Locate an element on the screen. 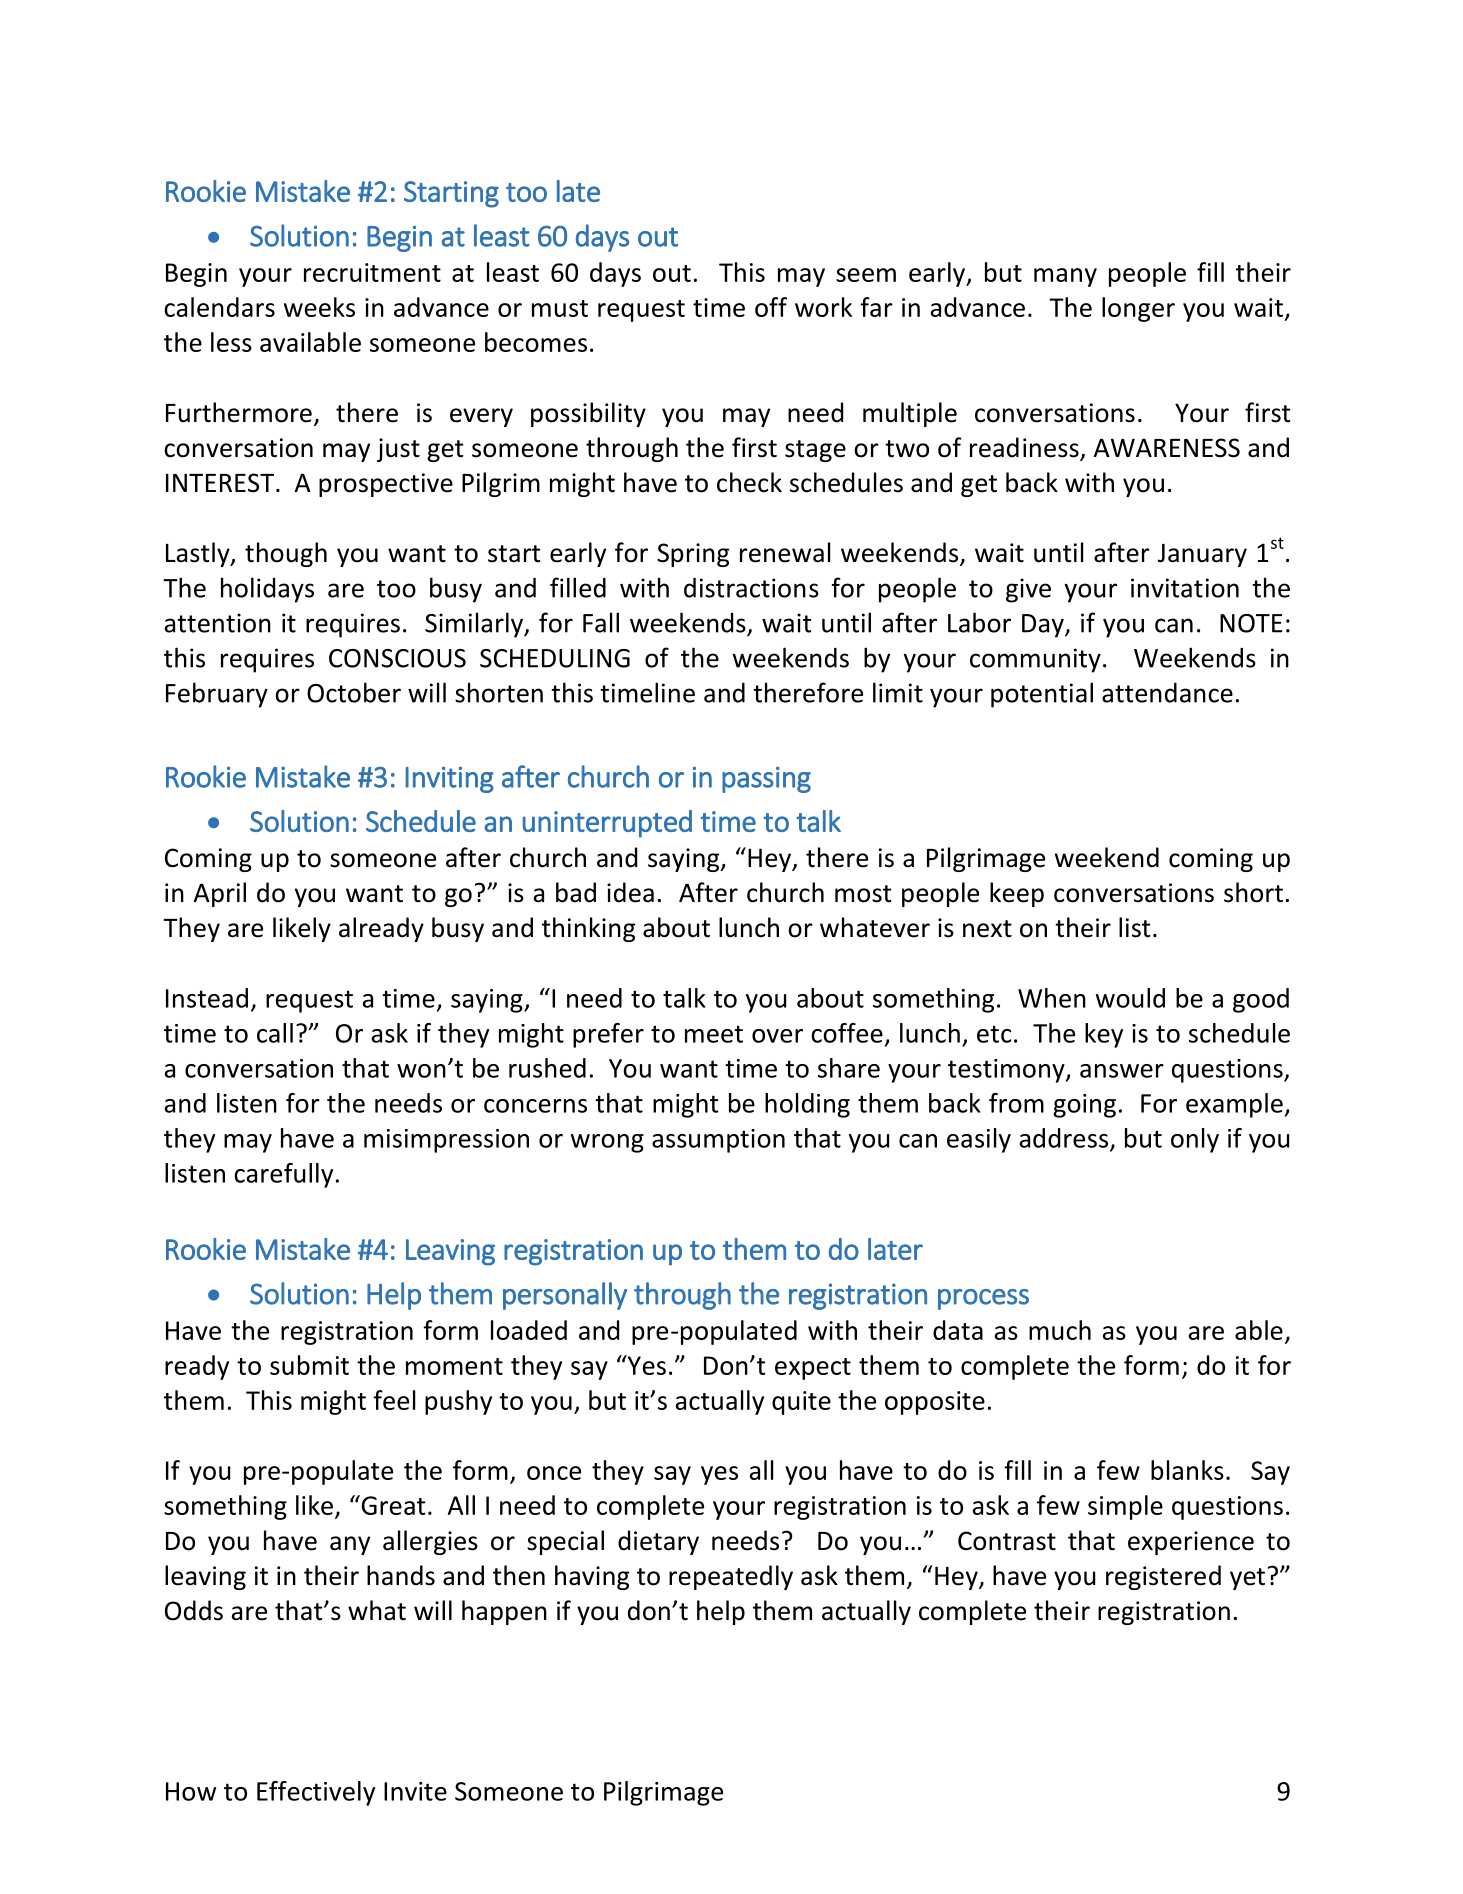 This screenshot has width=1463, height=1894. Effectively is located at coordinates (316, 1793).
